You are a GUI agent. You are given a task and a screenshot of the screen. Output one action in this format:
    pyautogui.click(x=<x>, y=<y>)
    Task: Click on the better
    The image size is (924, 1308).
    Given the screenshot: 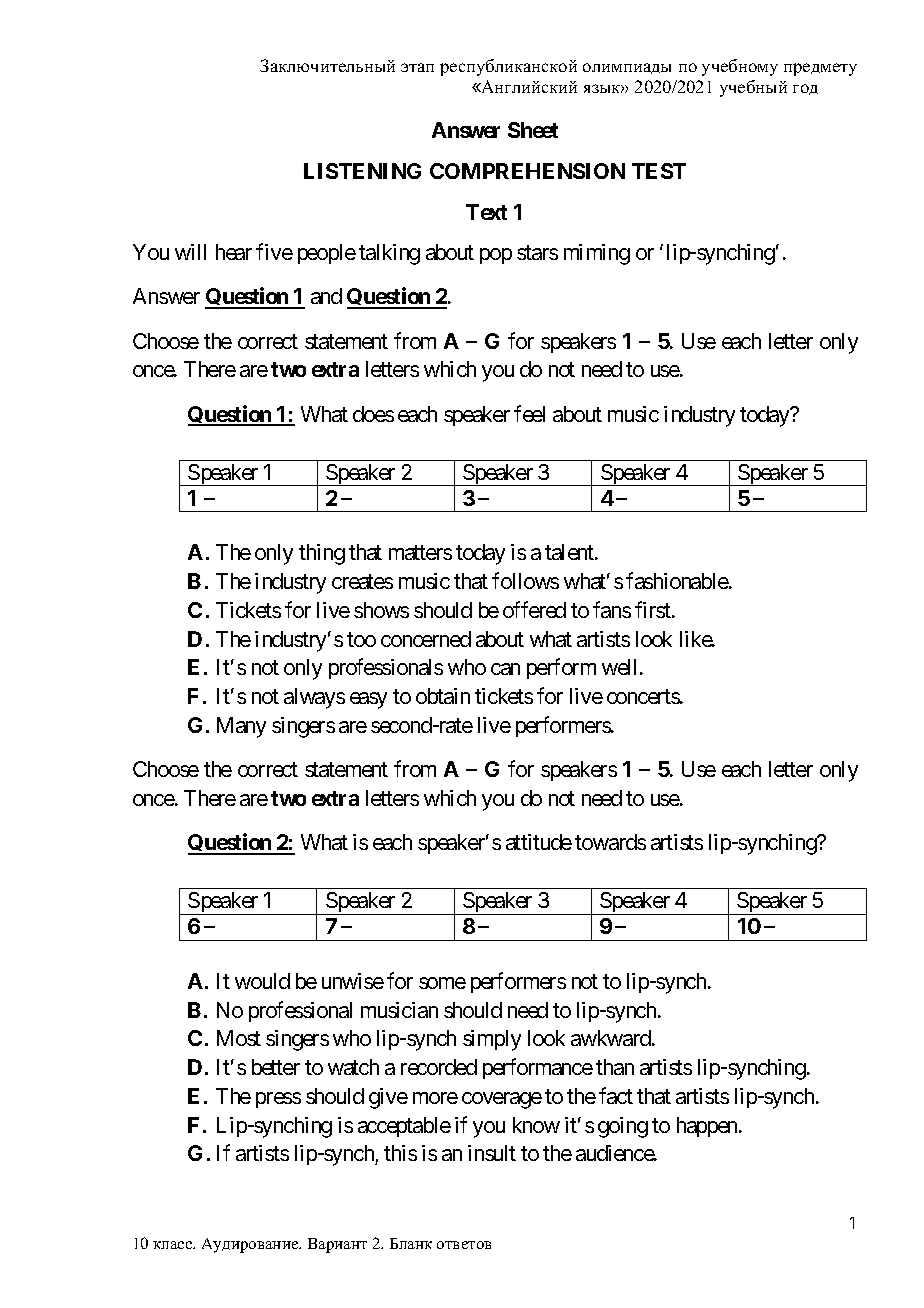 What is the action you would take?
    pyautogui.click(x=276, y=1067)
